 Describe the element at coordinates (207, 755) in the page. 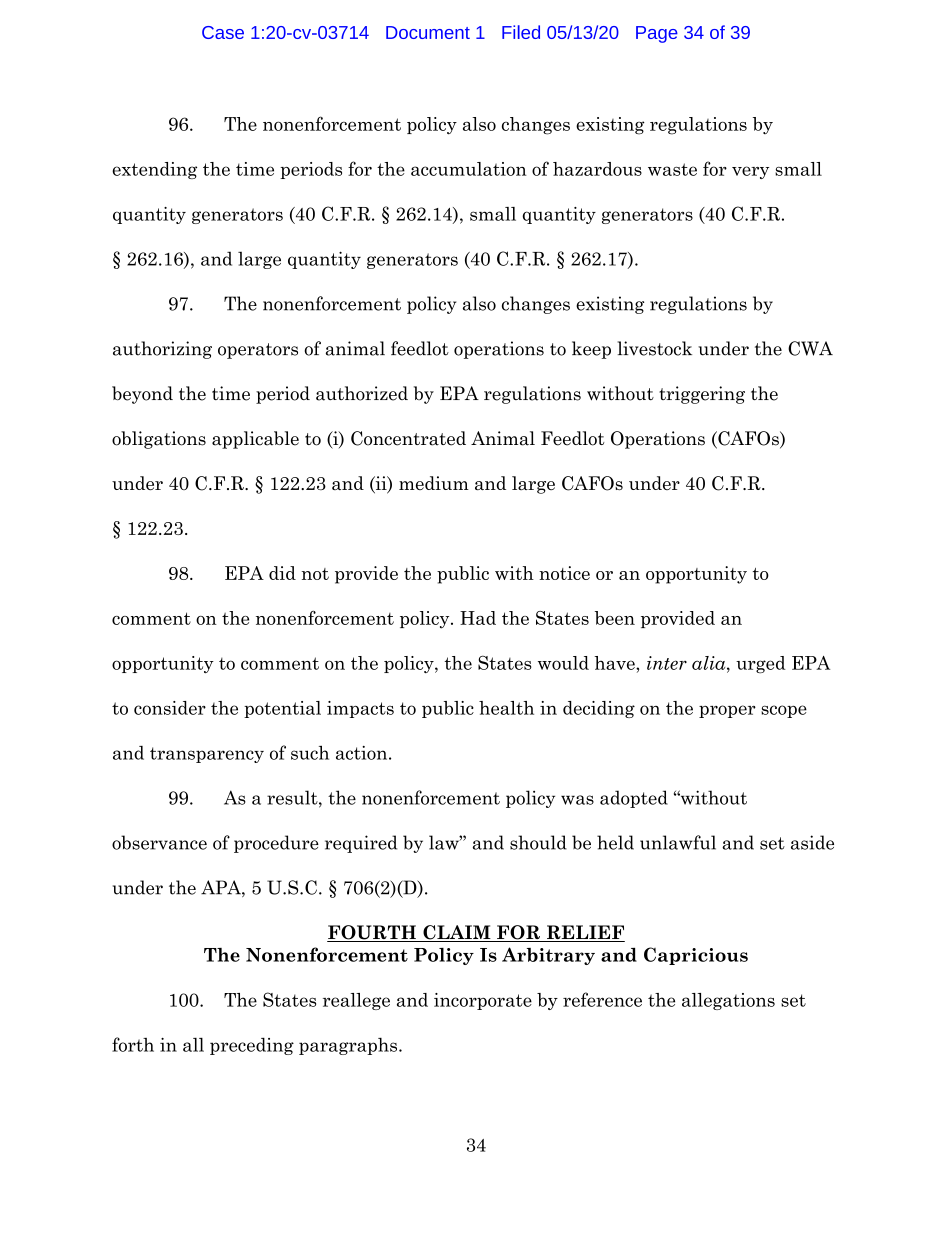

I see `transparency` at that location.
